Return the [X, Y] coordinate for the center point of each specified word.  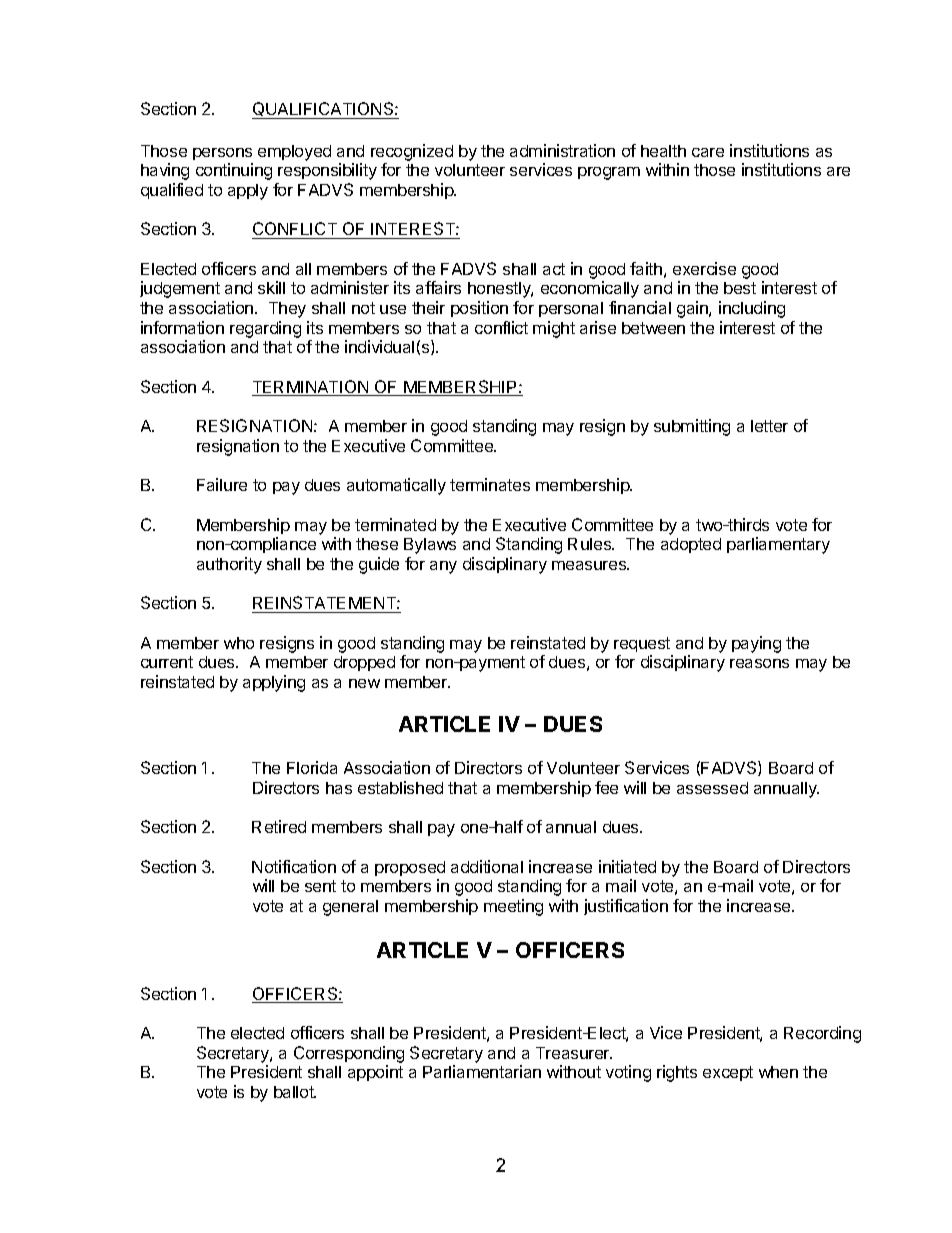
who [239, 643]
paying [756, 644]
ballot [295, 1092]
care [708, 152]
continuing [234, 171]
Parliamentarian [482, 1071]
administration [562, 150]
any [443, 567]
